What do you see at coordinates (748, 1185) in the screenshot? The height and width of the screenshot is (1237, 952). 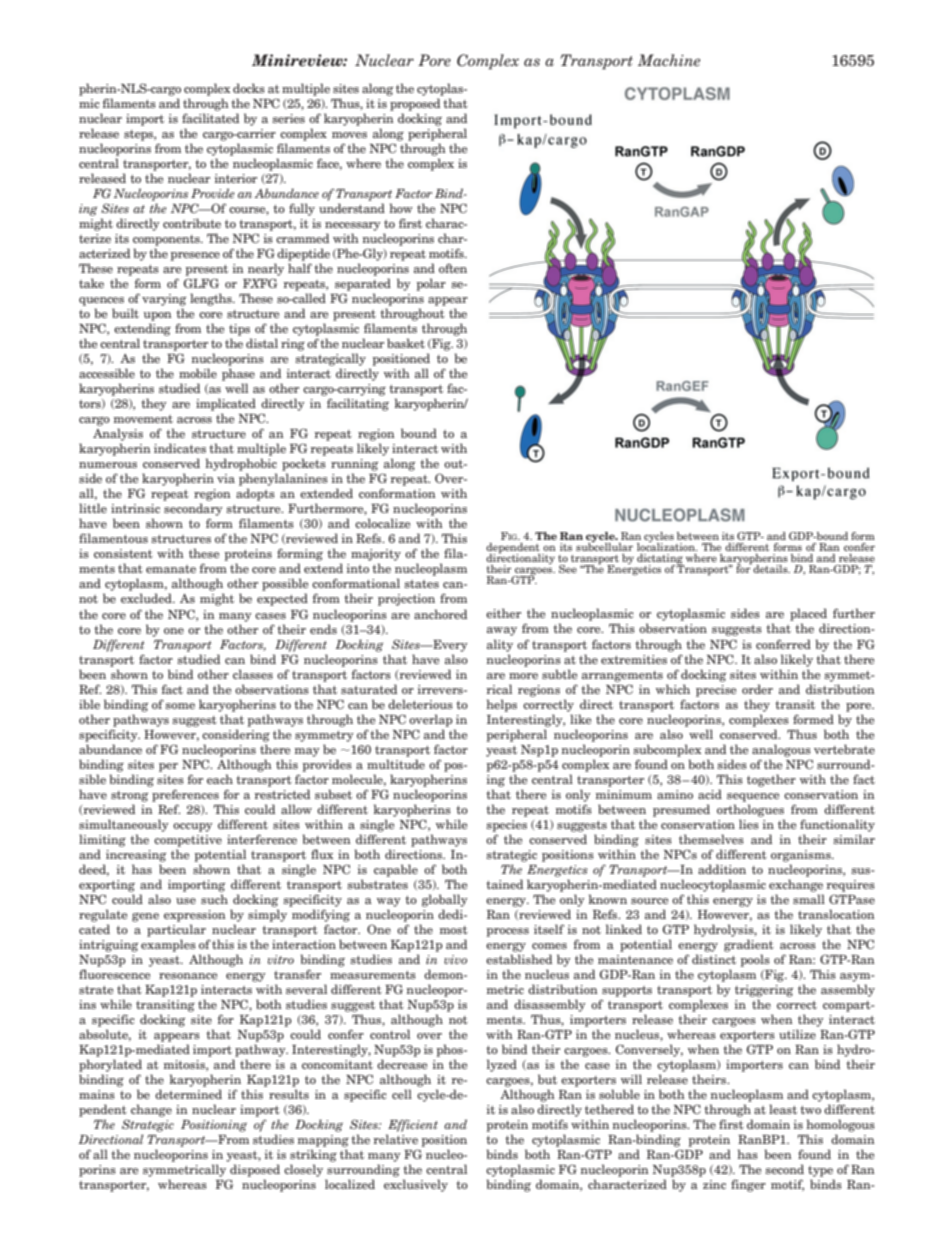 I see `finger` at bounding box center [748, 1185].
